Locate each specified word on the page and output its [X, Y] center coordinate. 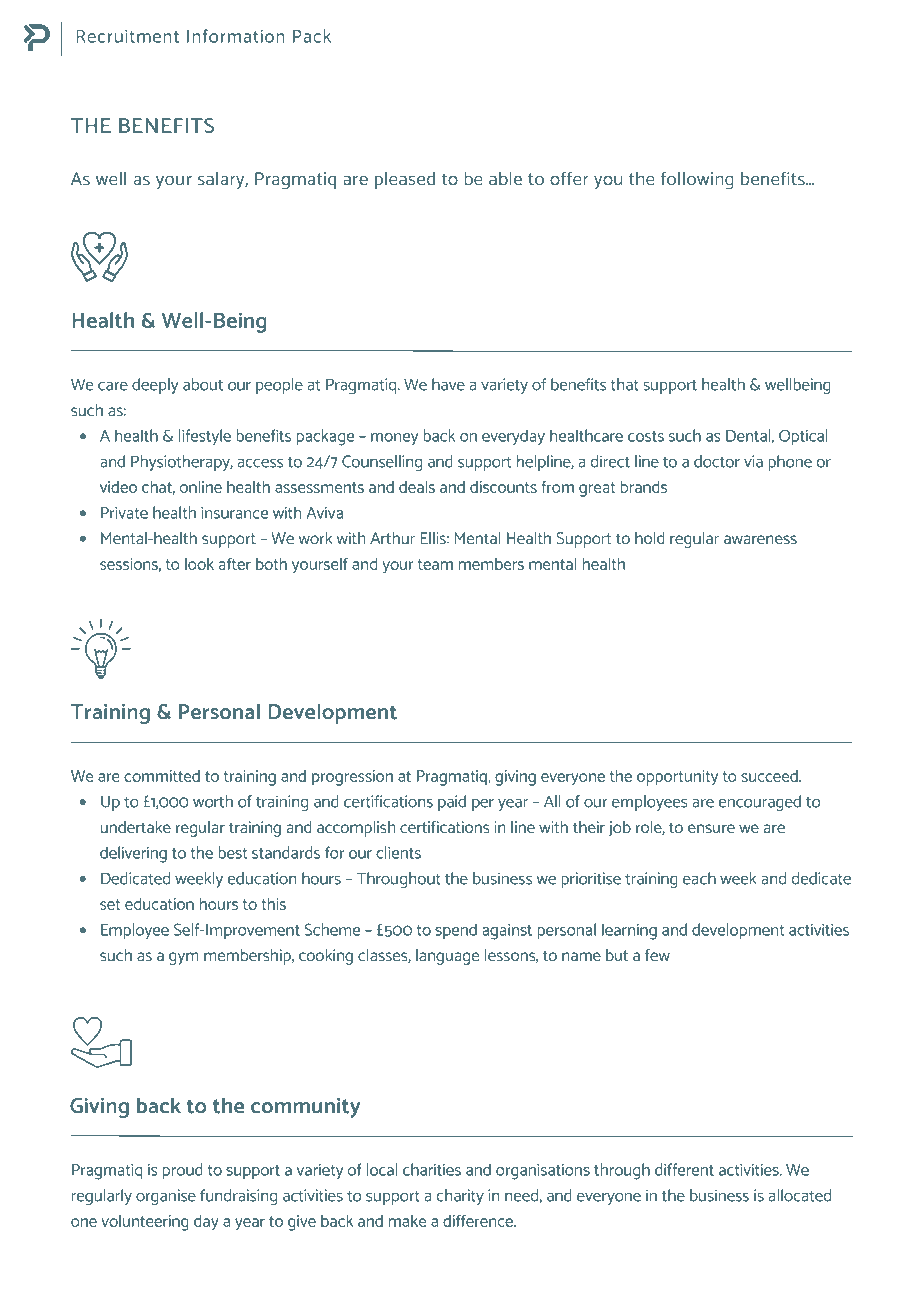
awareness [760, 539]
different [684, 1169]
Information [236, 36]
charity [460, 1197]
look [199, 564]
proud [183, 1171]
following [697, 181]
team [435, 564]
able [505, 178]
